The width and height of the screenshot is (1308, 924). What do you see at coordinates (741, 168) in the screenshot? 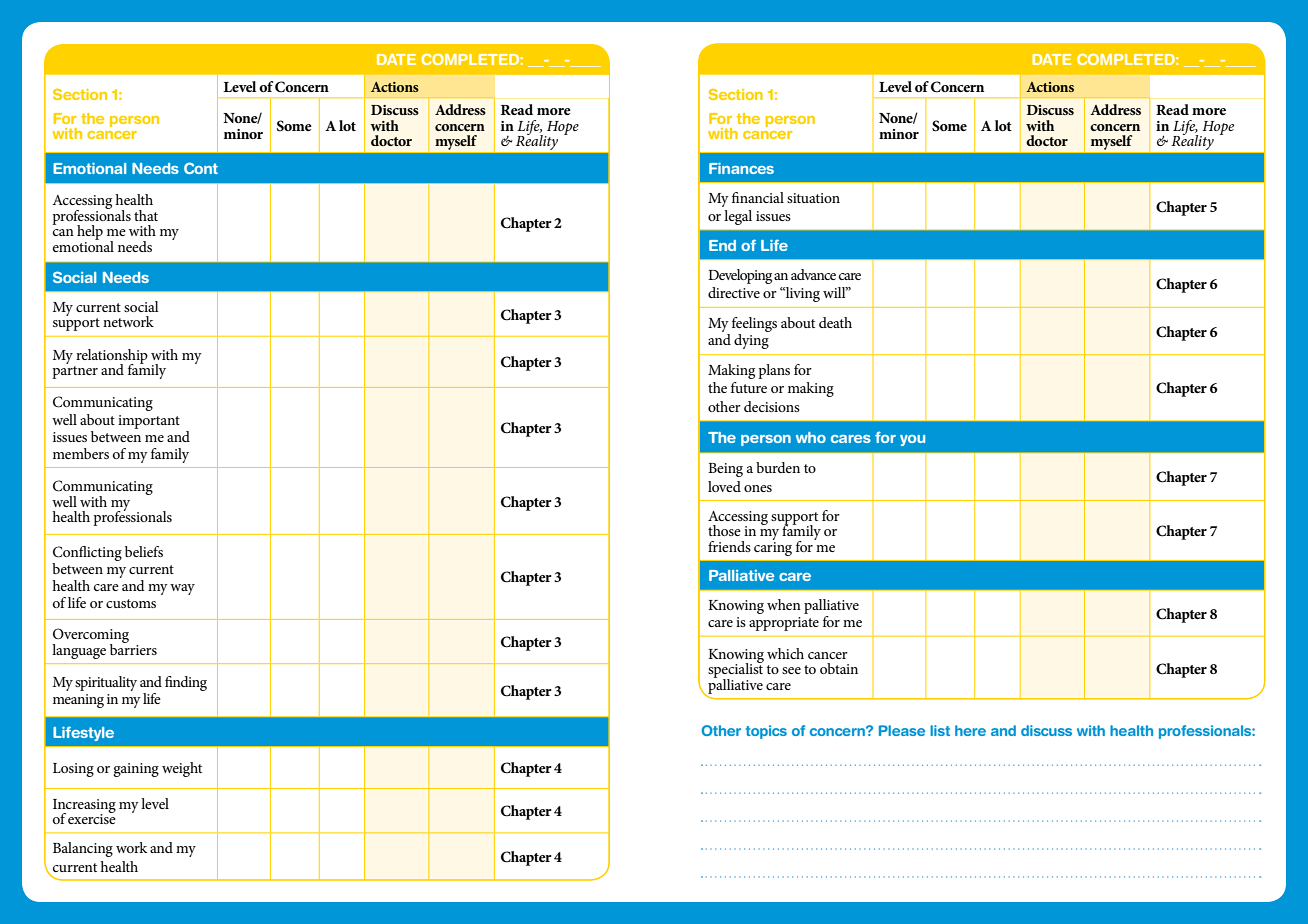
I see `Finances` at bounding box center [741, 168].
